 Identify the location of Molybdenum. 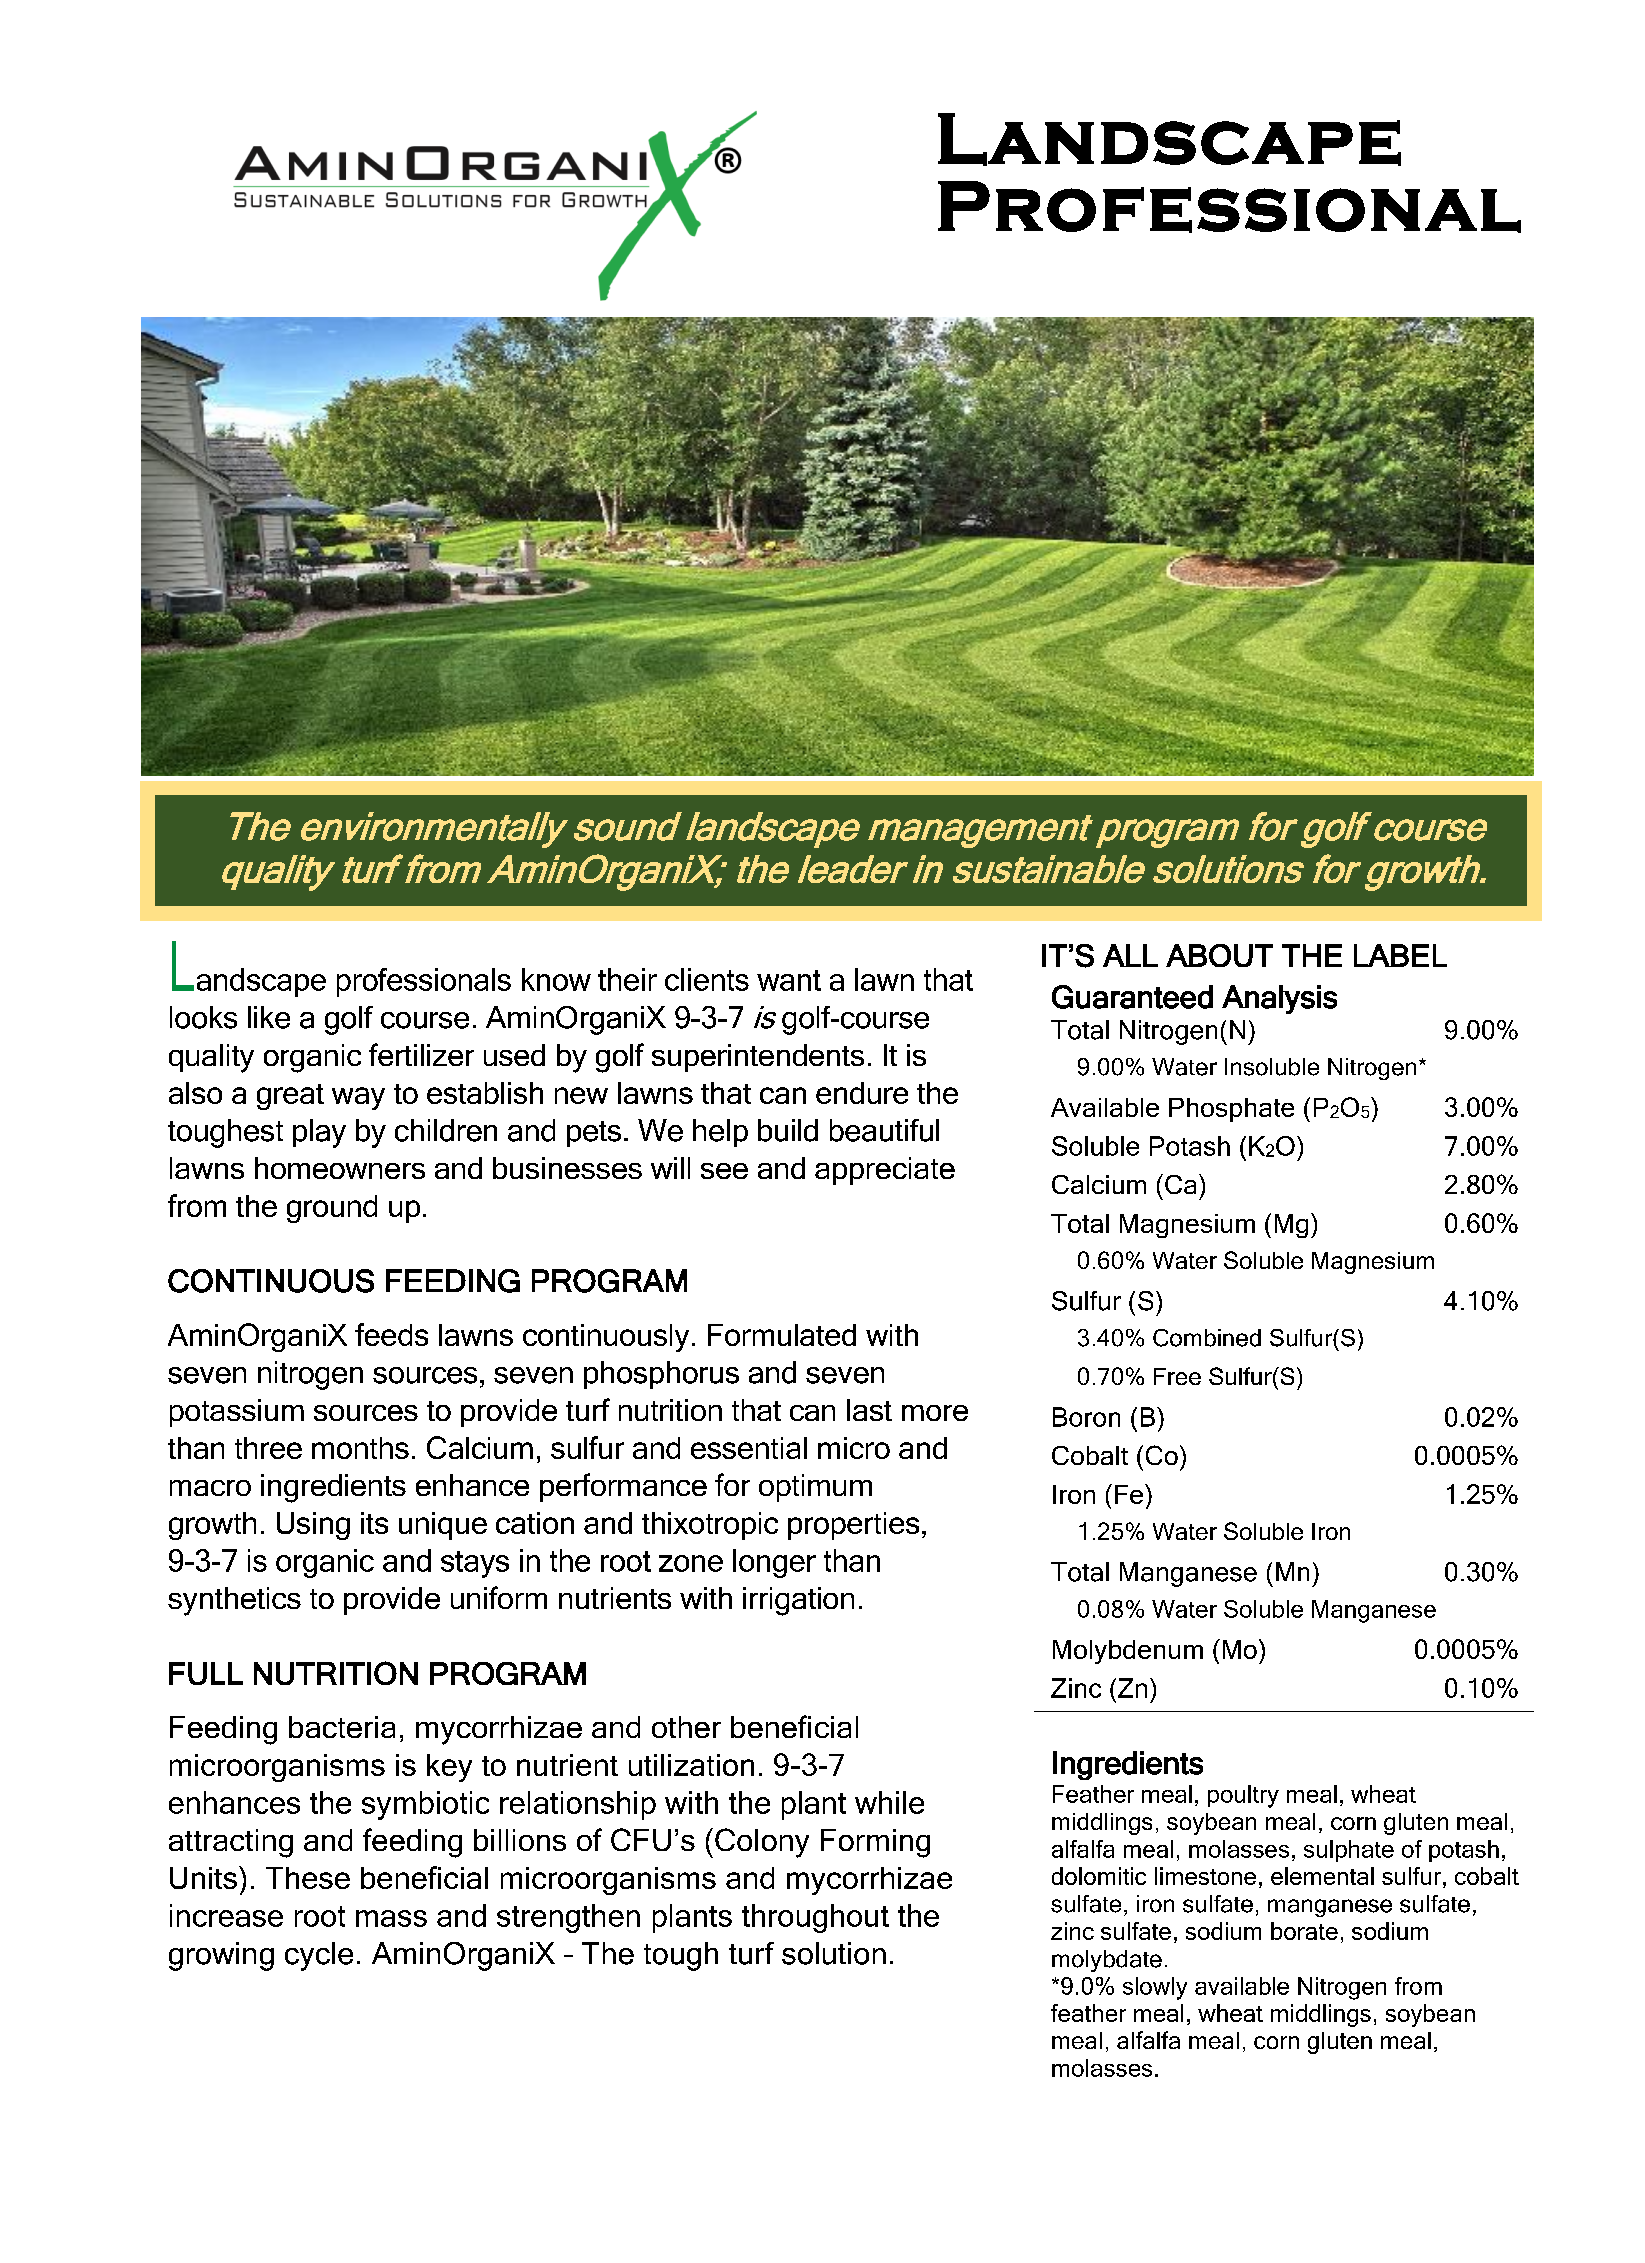
(1128, 1652).
